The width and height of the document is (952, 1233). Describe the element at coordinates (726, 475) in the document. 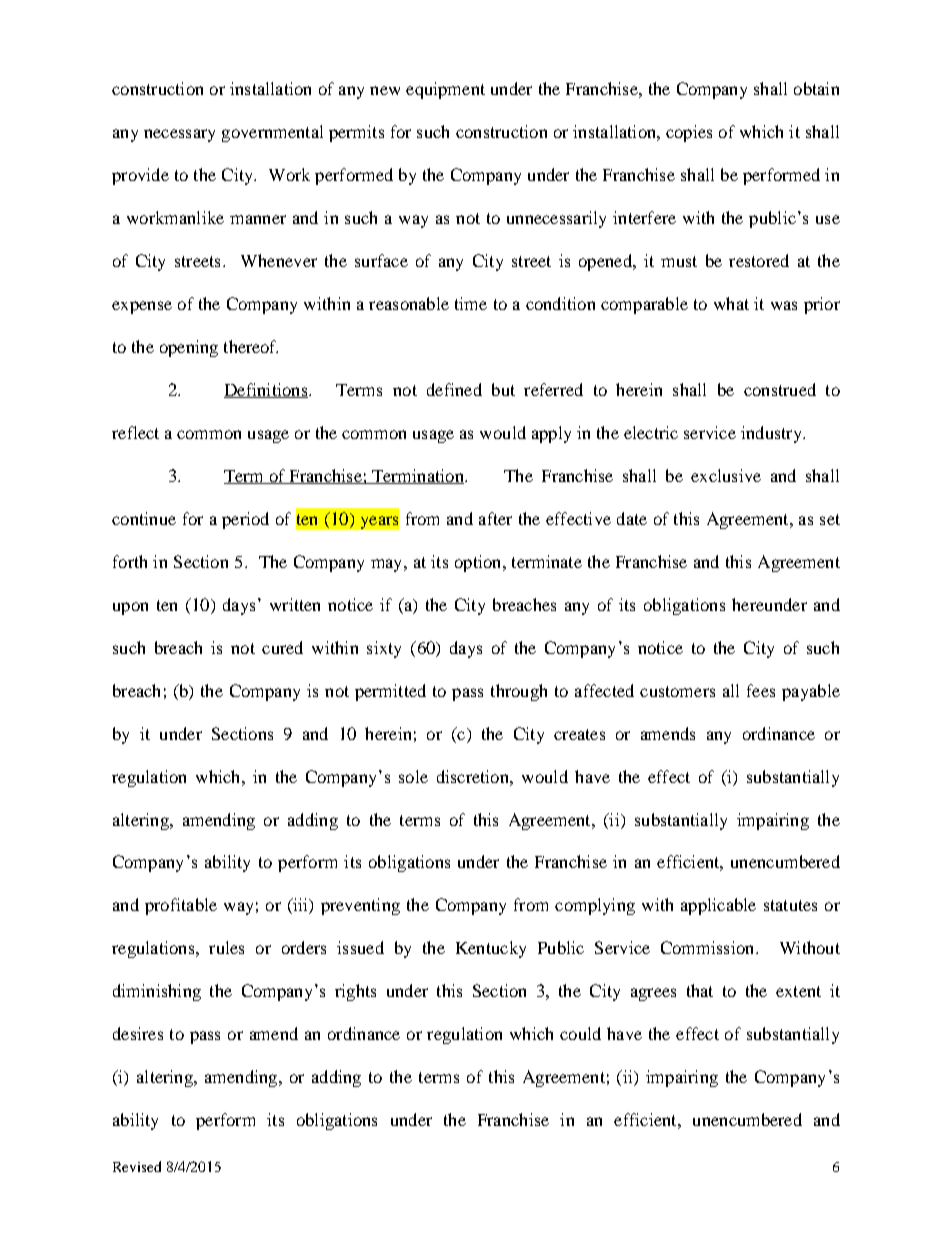

I see `exclusive` at that location.
